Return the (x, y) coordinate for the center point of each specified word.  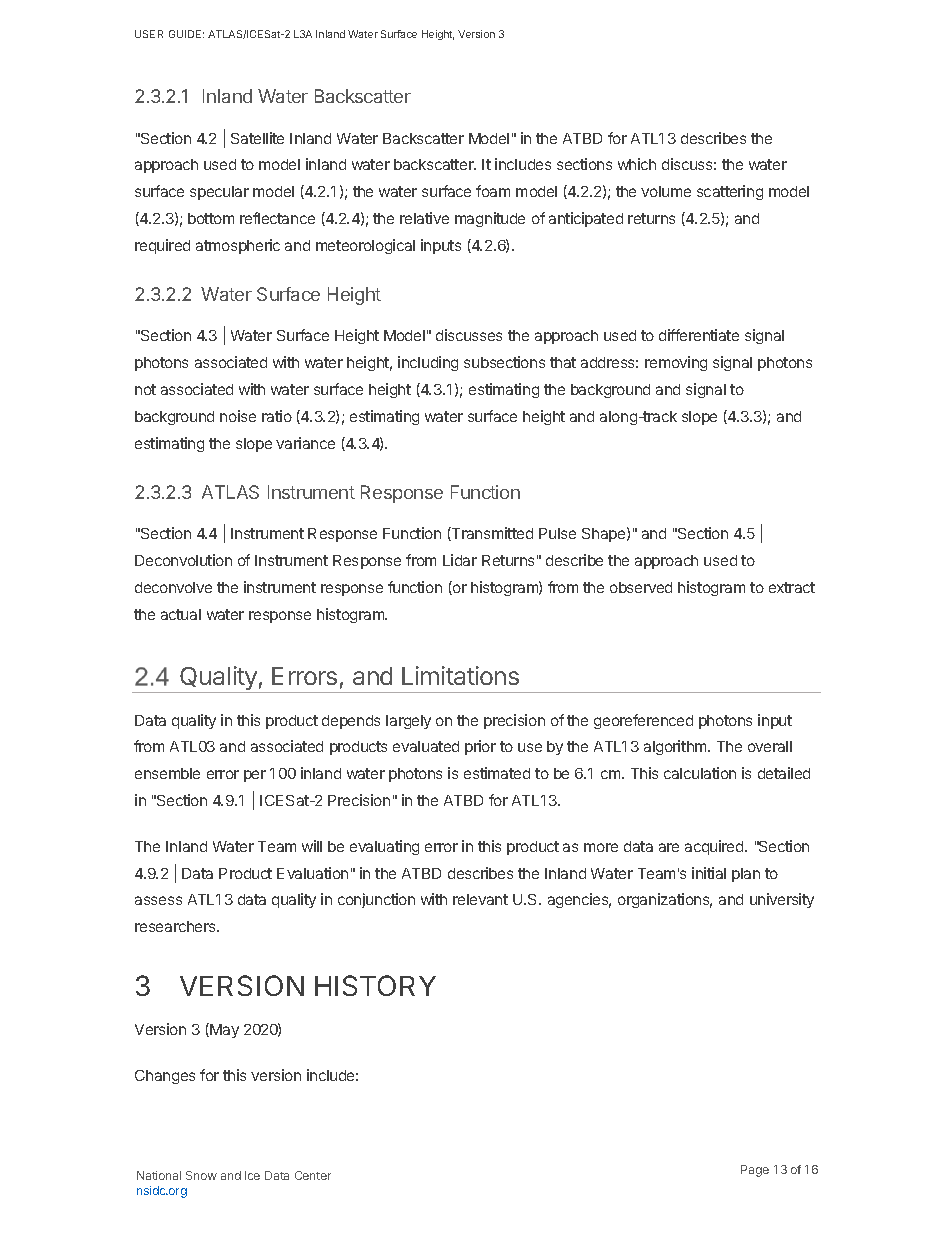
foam (493, 191)
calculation (700, 773)
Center (313, 1175)
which (637, 164)
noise (238, 416)
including (428, 363)
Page (755, 1171)
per (255, 776)
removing (676, 363)
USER (149, 34)
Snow (201, 1175)
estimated (497, 773)
